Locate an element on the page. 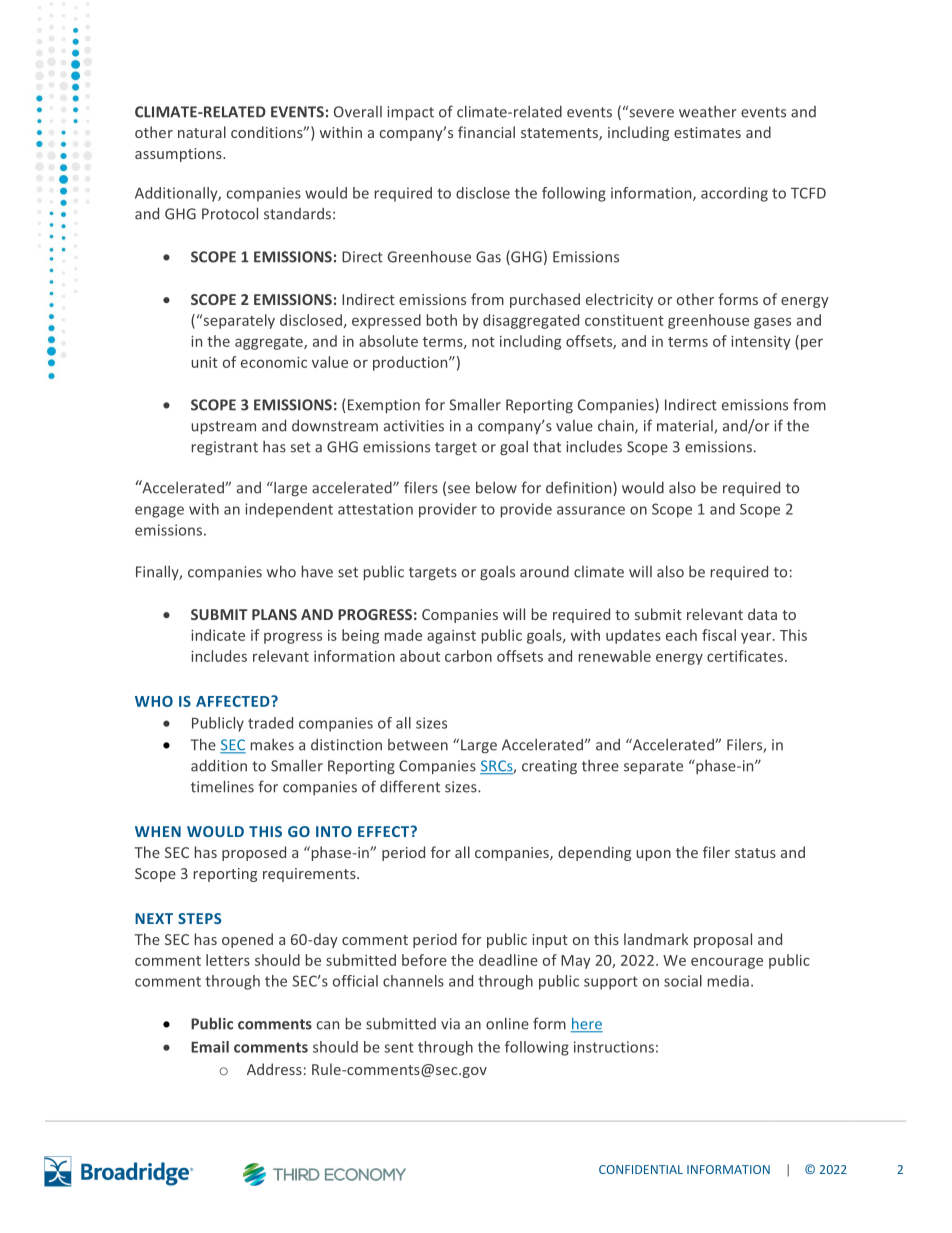  sent is located at coordinates (399, 1047).
